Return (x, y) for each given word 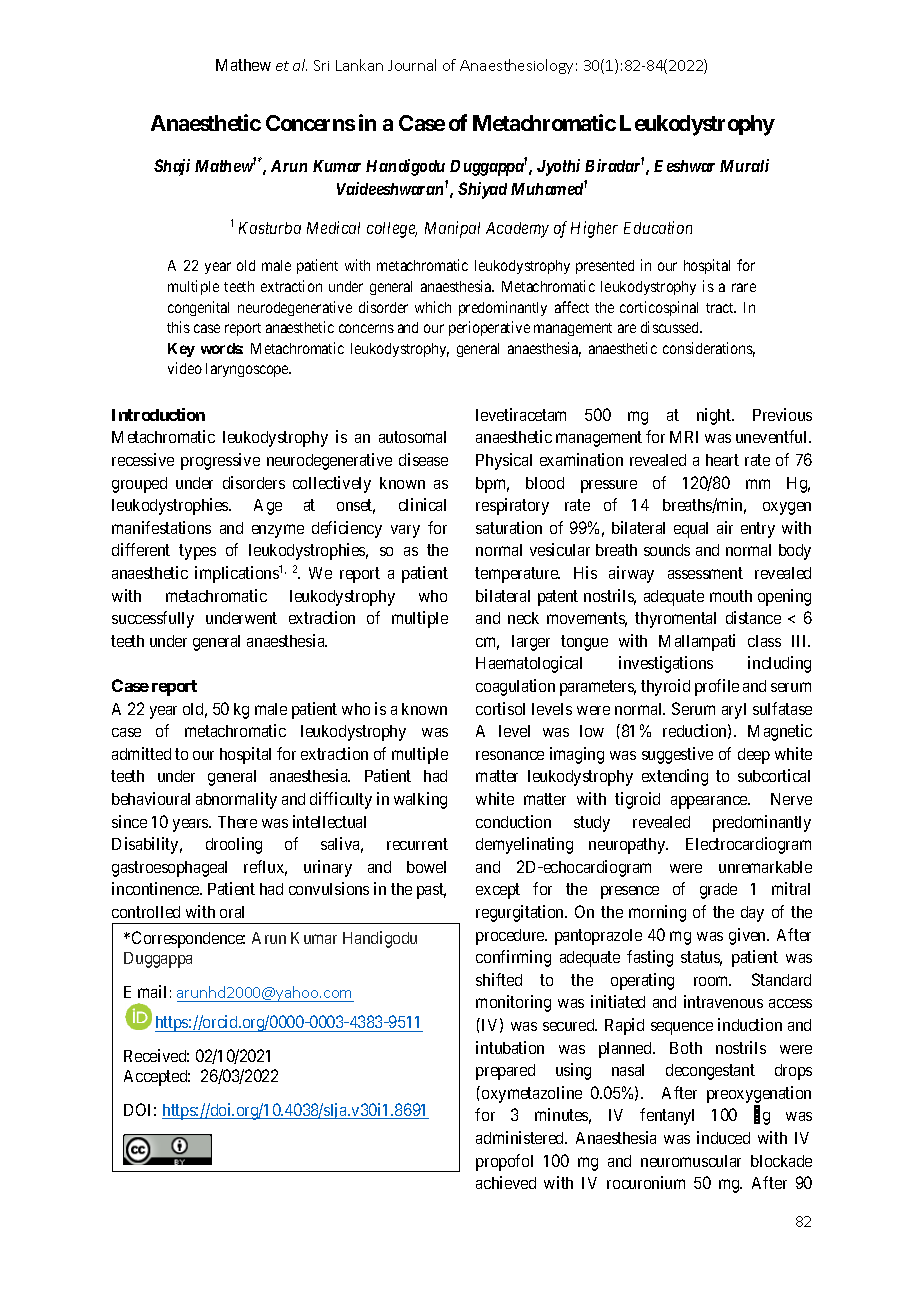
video (185, 368)
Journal (412, 65)
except (498, 891)
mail (152, 991)
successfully (153, 619)
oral (232, 912)
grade (718, 891)
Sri (321, 65)
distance (753, 617)
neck (523, 618)
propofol (504, 1162)
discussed (671, 327)
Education (658, 227)
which (433, 307)
